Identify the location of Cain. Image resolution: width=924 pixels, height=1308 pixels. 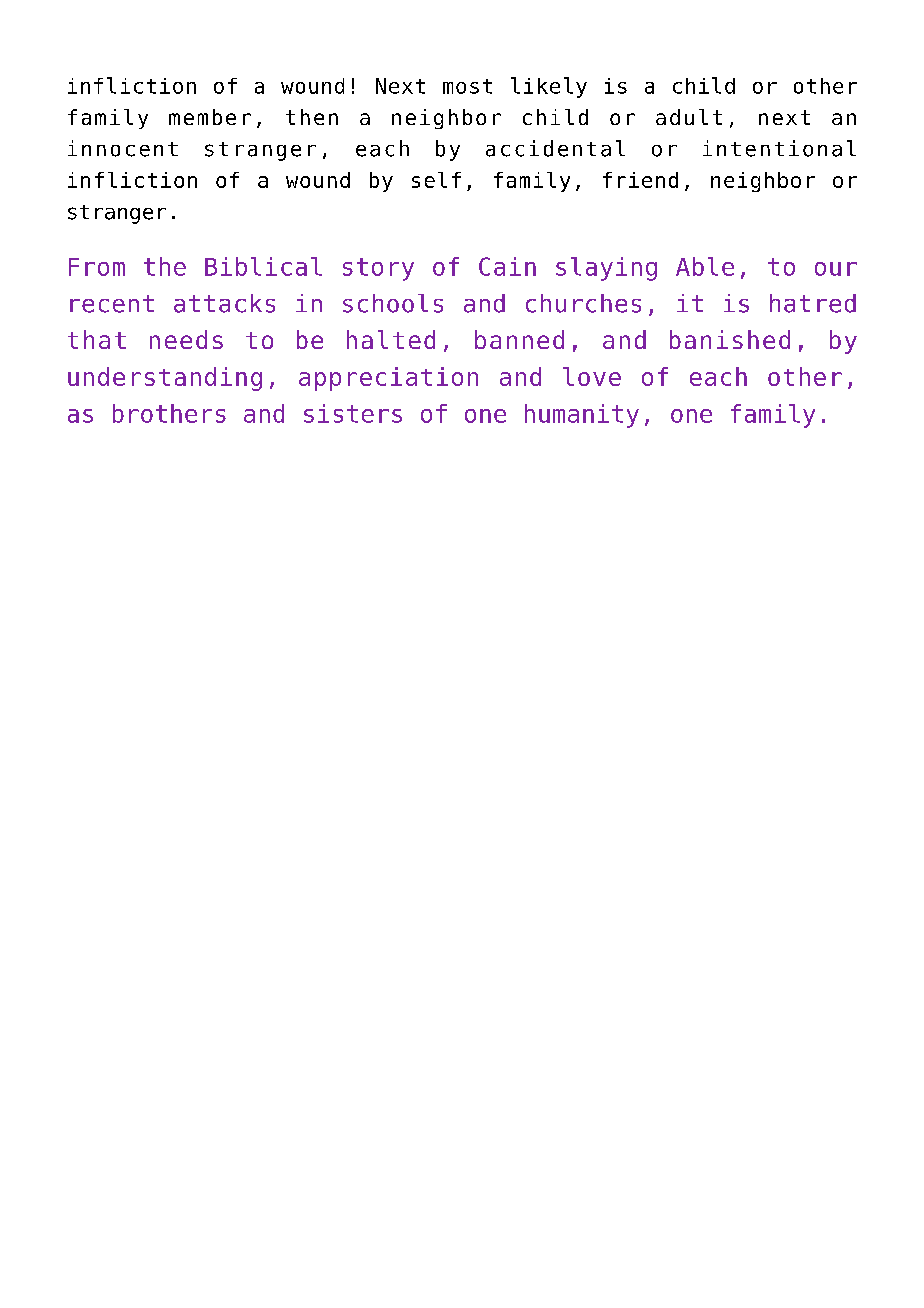
(507, 266).
